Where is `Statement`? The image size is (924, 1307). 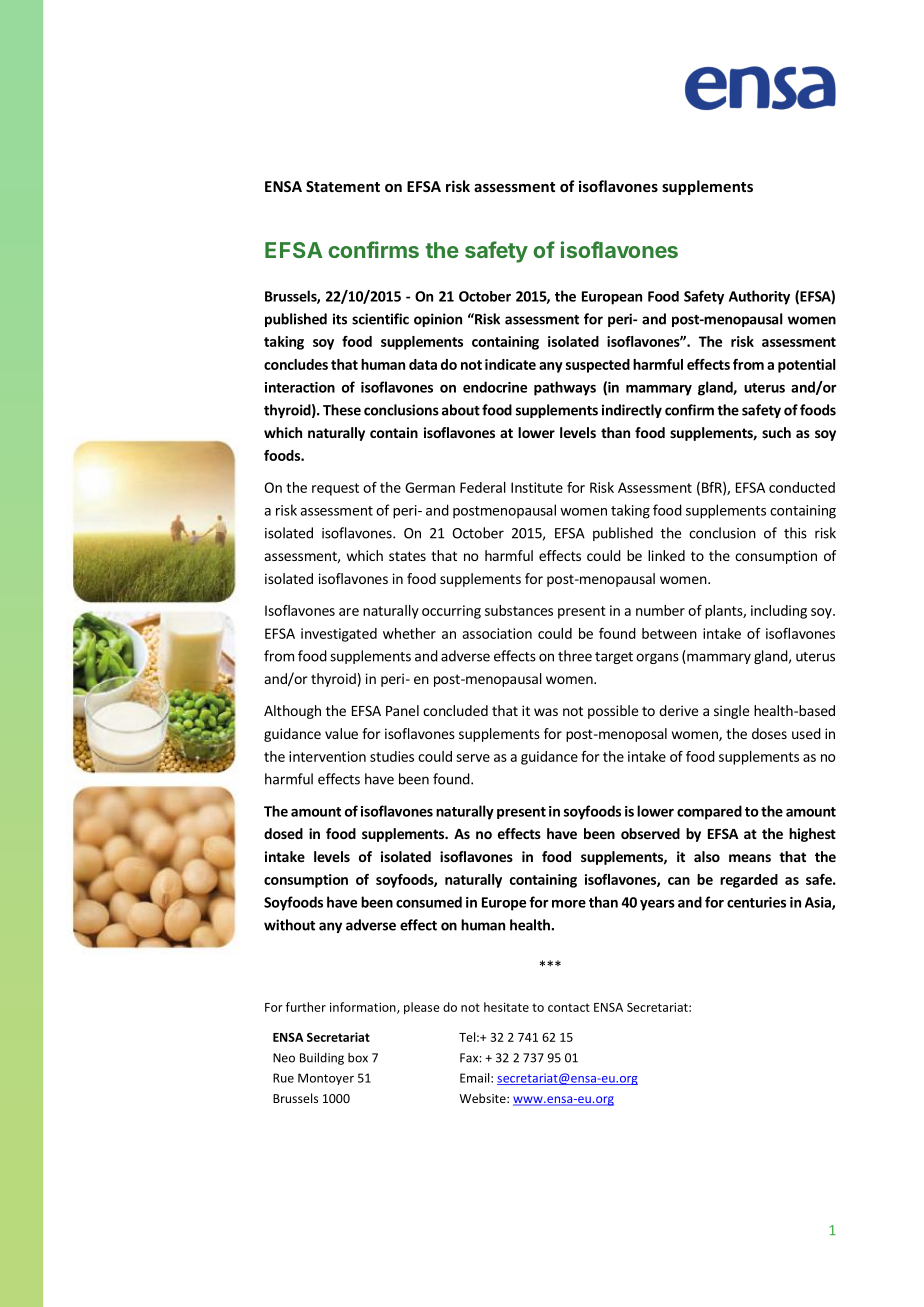
Statement is located at coordinates (343, 186).
